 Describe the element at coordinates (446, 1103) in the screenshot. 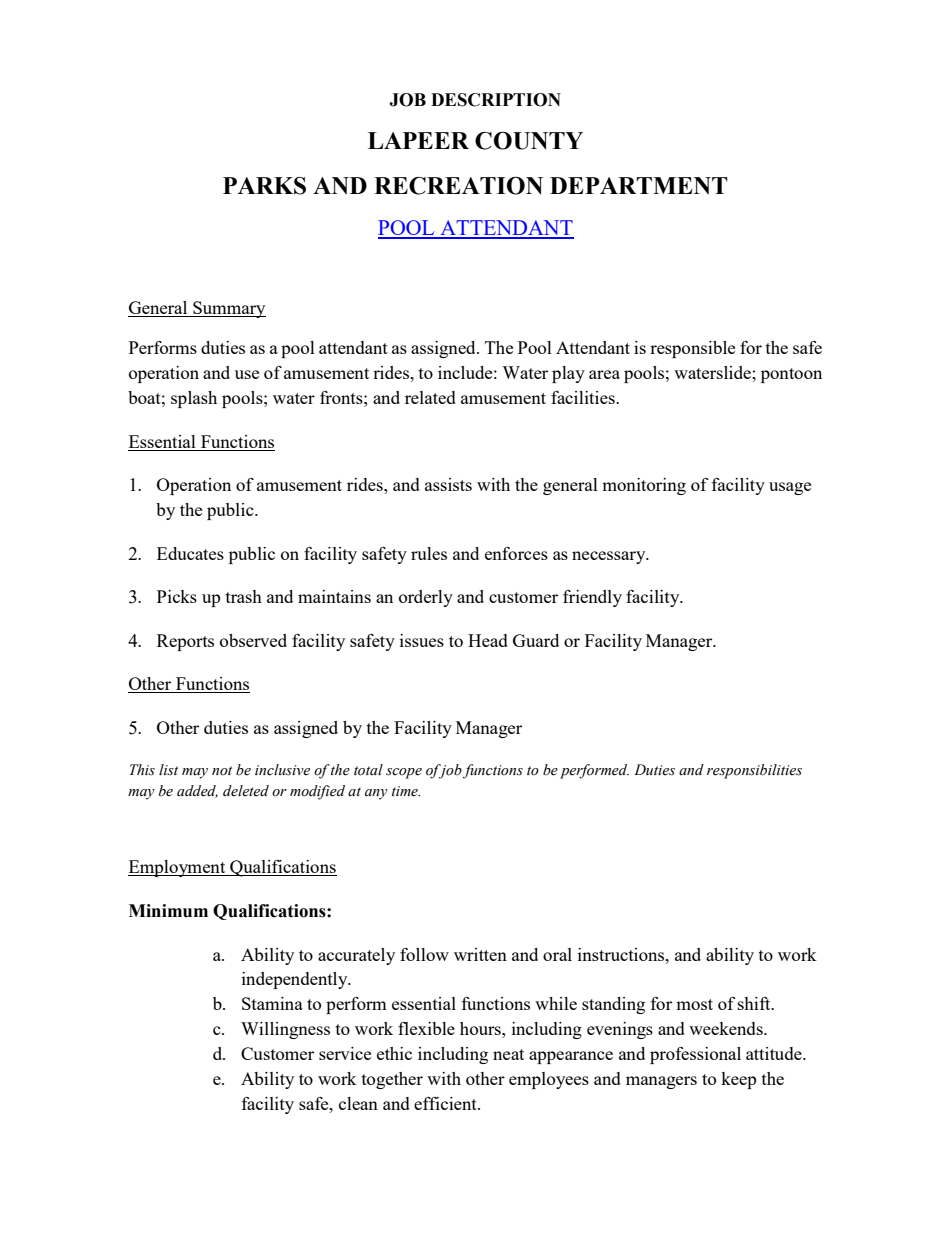

I see `efficient` at that location.
